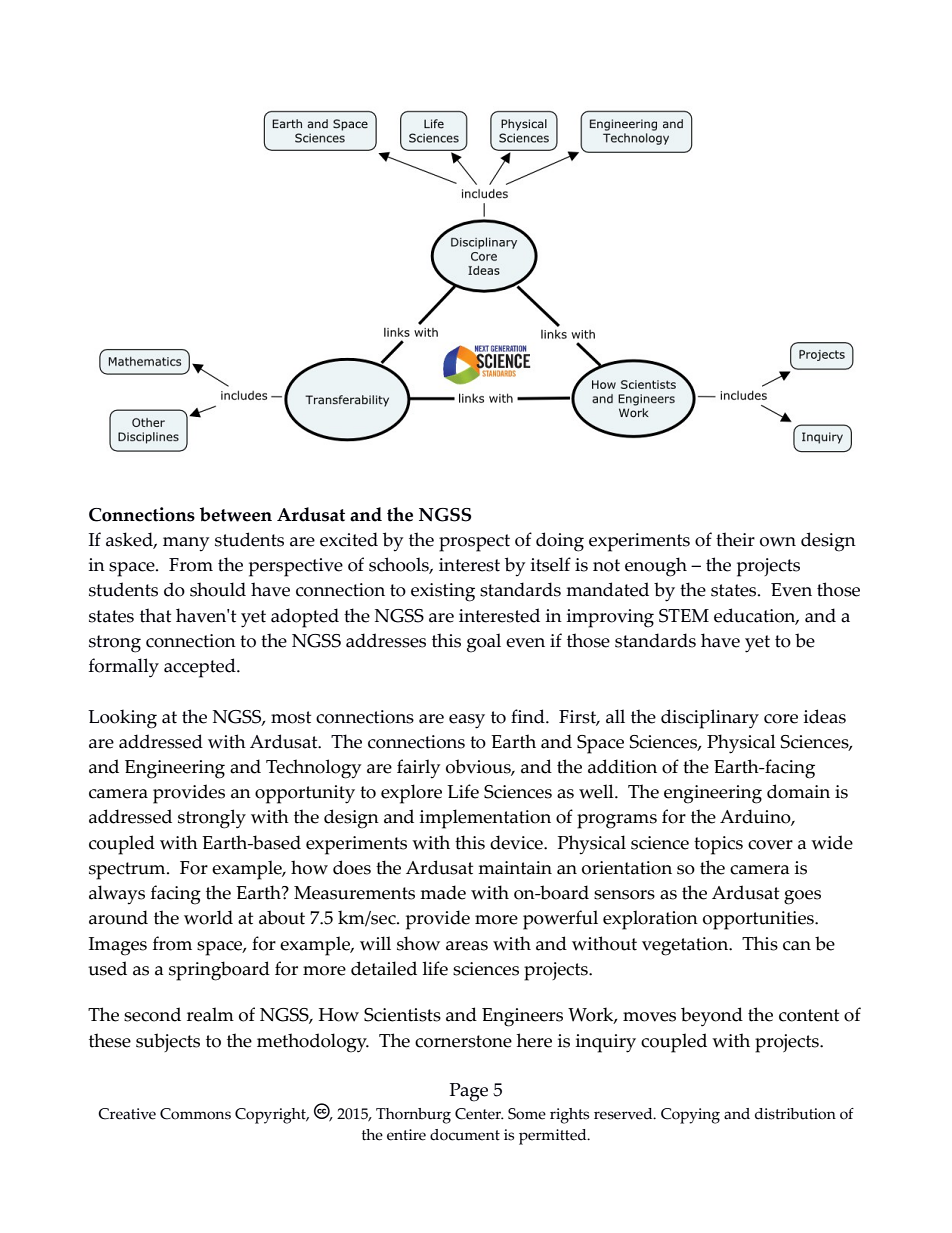  Describe the element at coordinates (474, 543) in the screenshot. I see `prospect` at that location.
